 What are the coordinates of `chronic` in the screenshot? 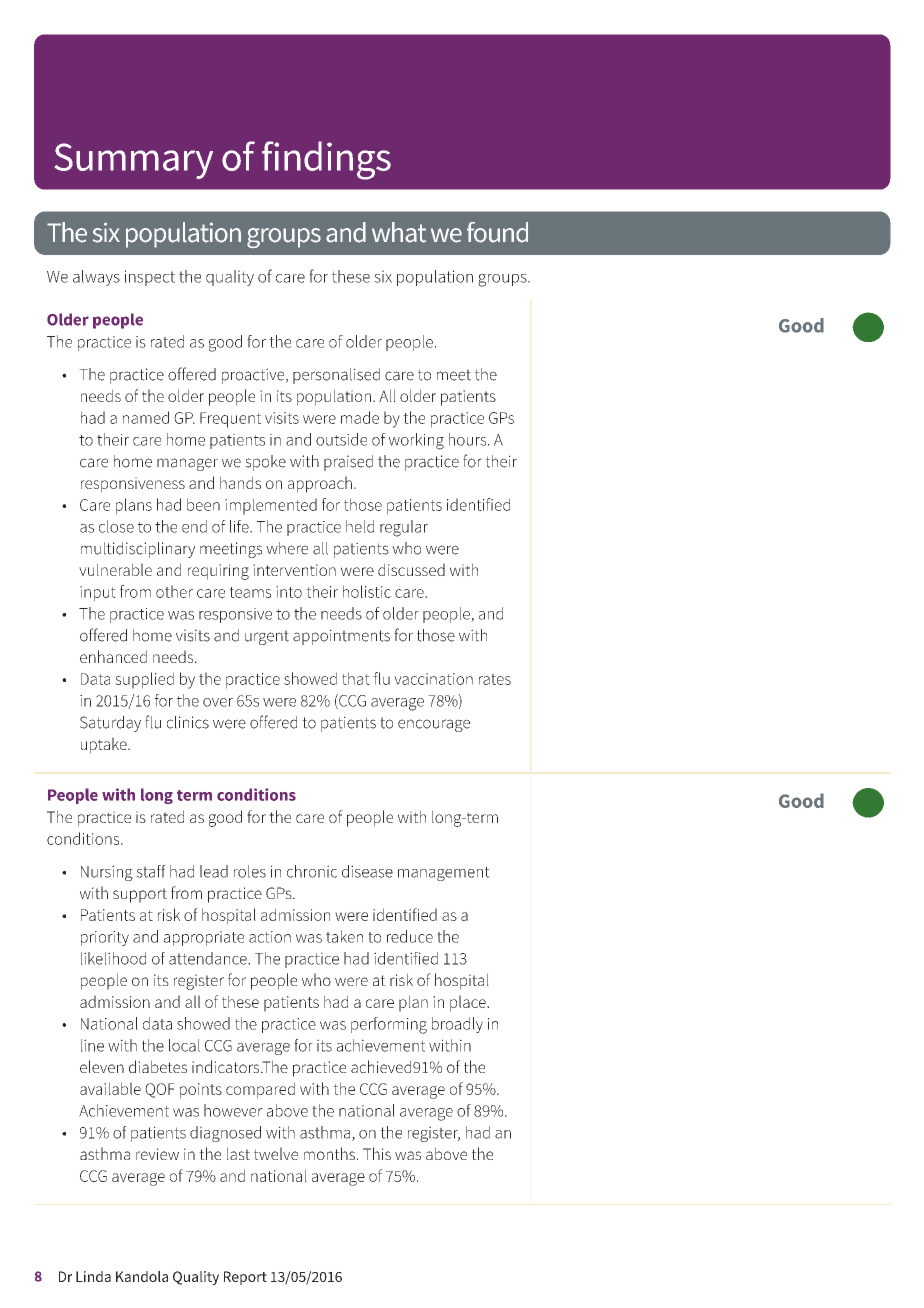 It's located at (312, 871).
